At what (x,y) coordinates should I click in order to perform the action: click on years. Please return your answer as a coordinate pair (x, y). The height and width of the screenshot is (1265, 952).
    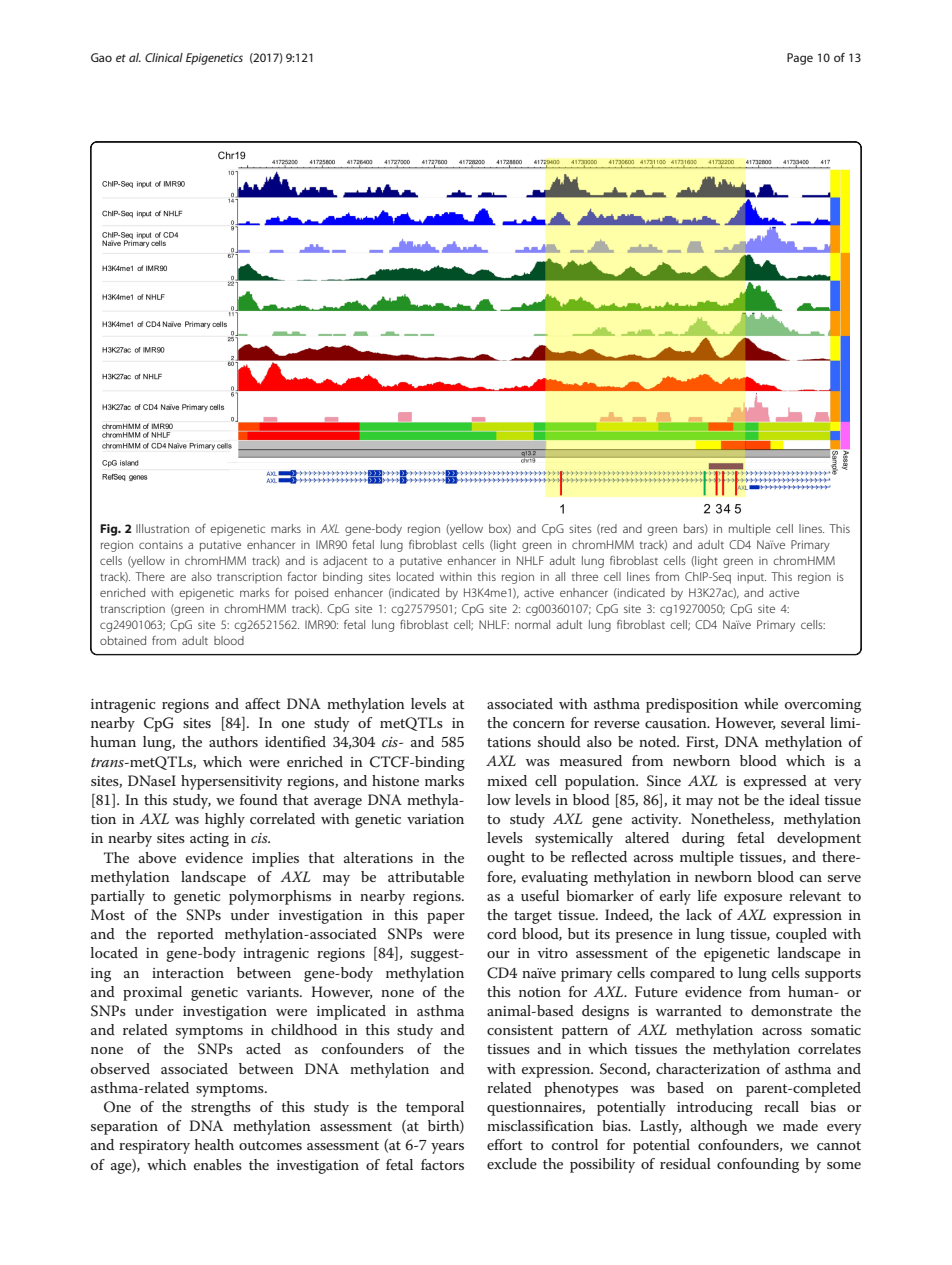
    Looking at the image, I should click on (447, 1148).
